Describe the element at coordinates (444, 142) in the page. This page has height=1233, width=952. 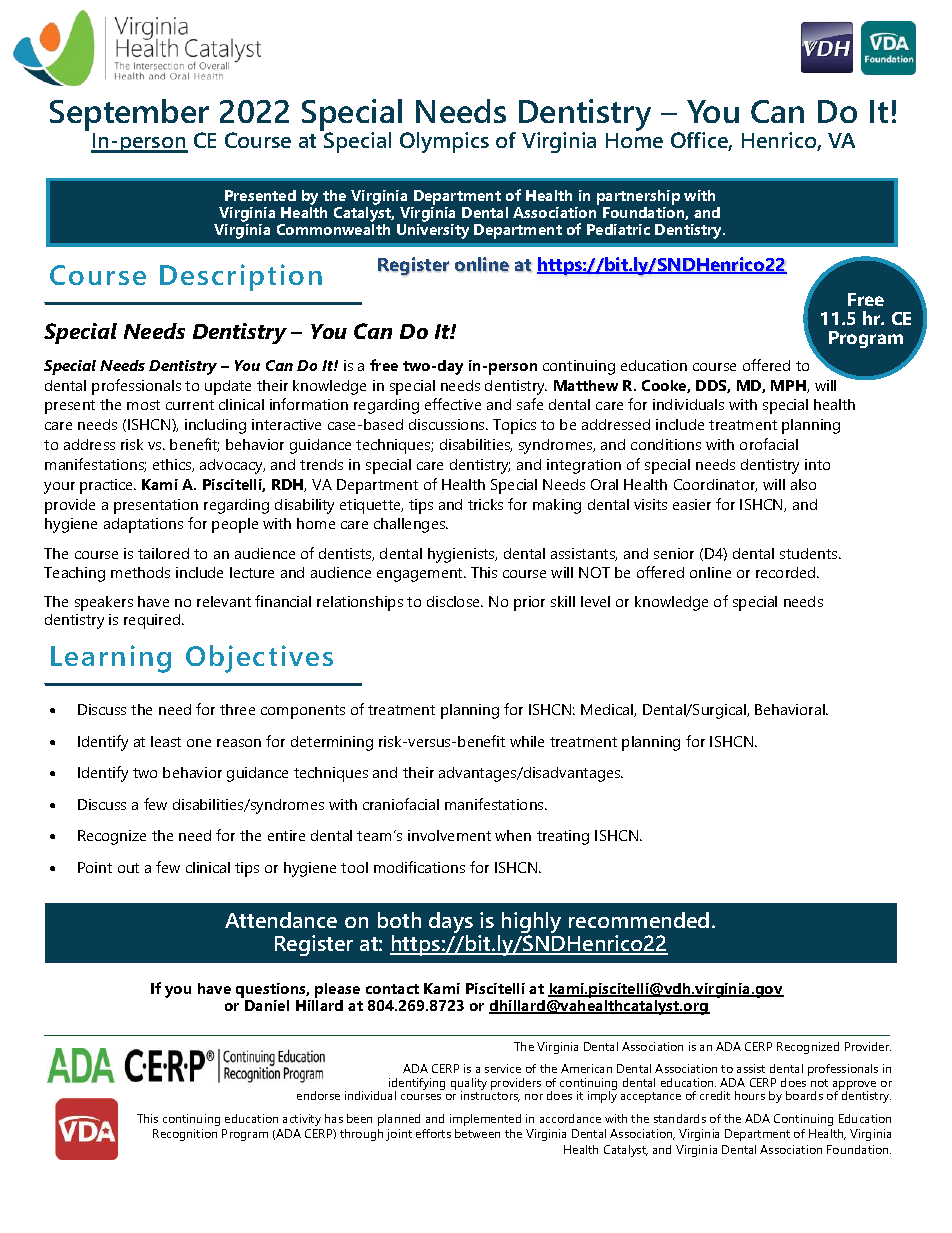
I see `Olympics` at that location.
